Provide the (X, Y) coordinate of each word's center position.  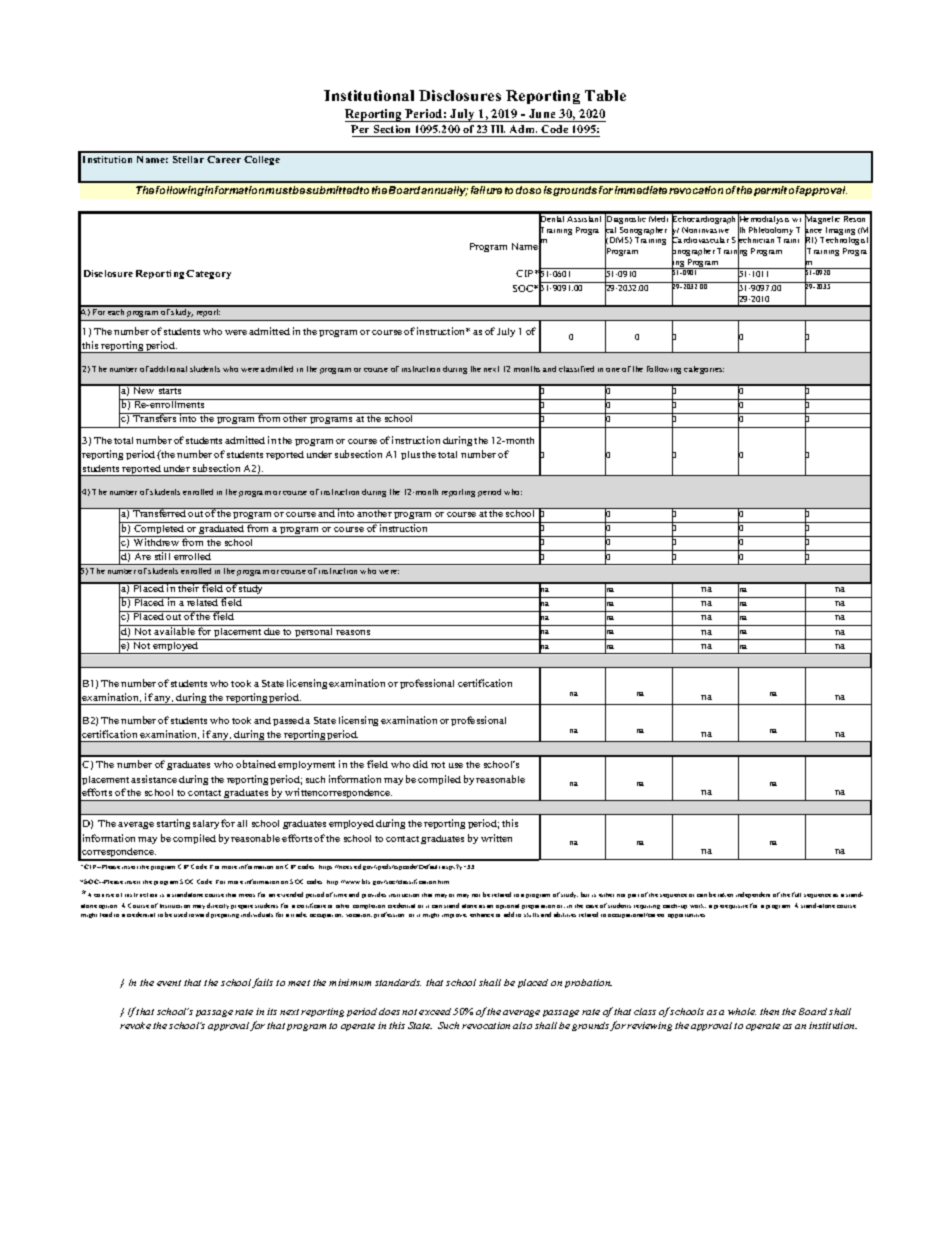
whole (742, 1011)
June (542, 113)
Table (605, 95)
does (389, 1011)
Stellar (188, 159)
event (169, 983)
